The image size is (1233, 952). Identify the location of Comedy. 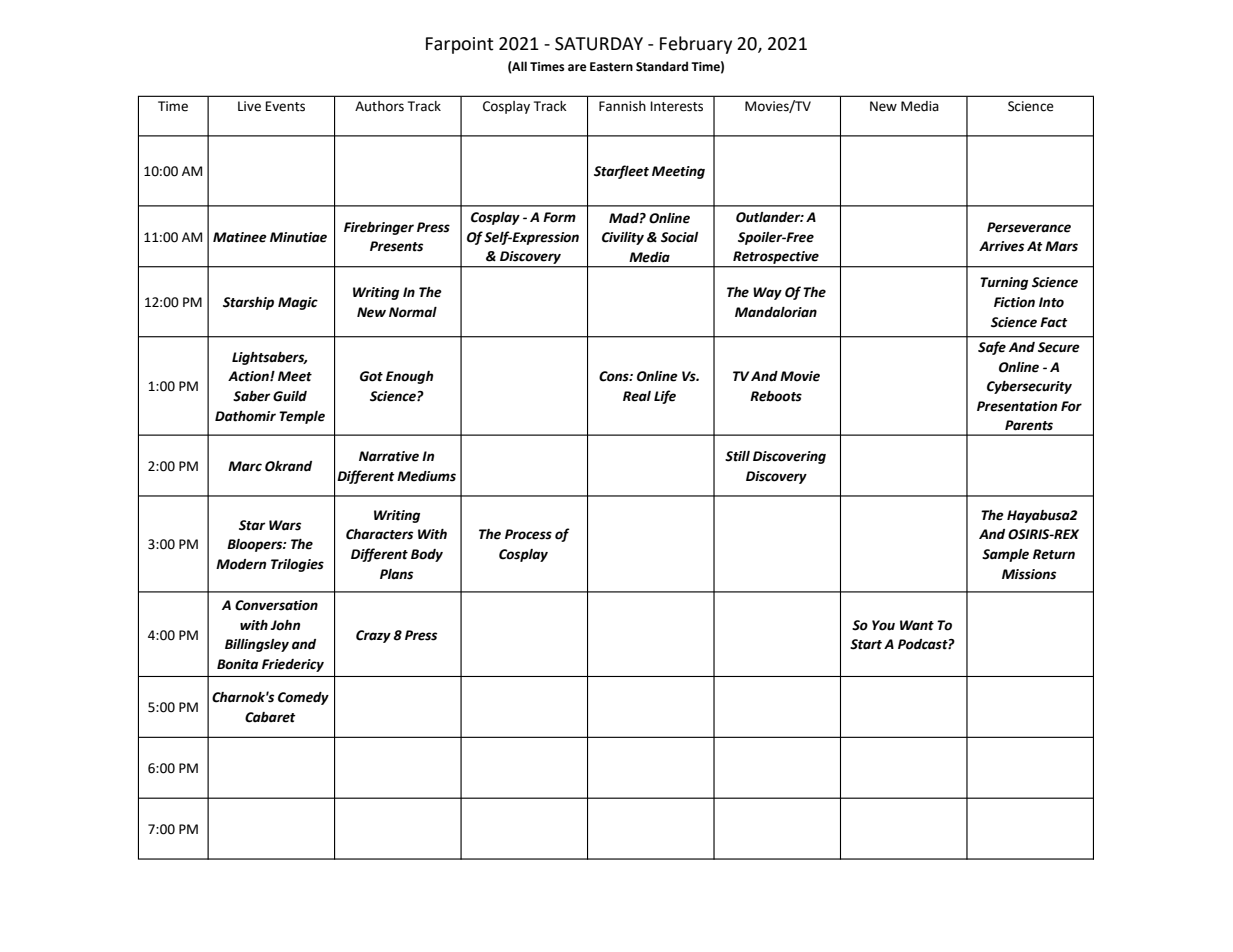
(303, 698).
